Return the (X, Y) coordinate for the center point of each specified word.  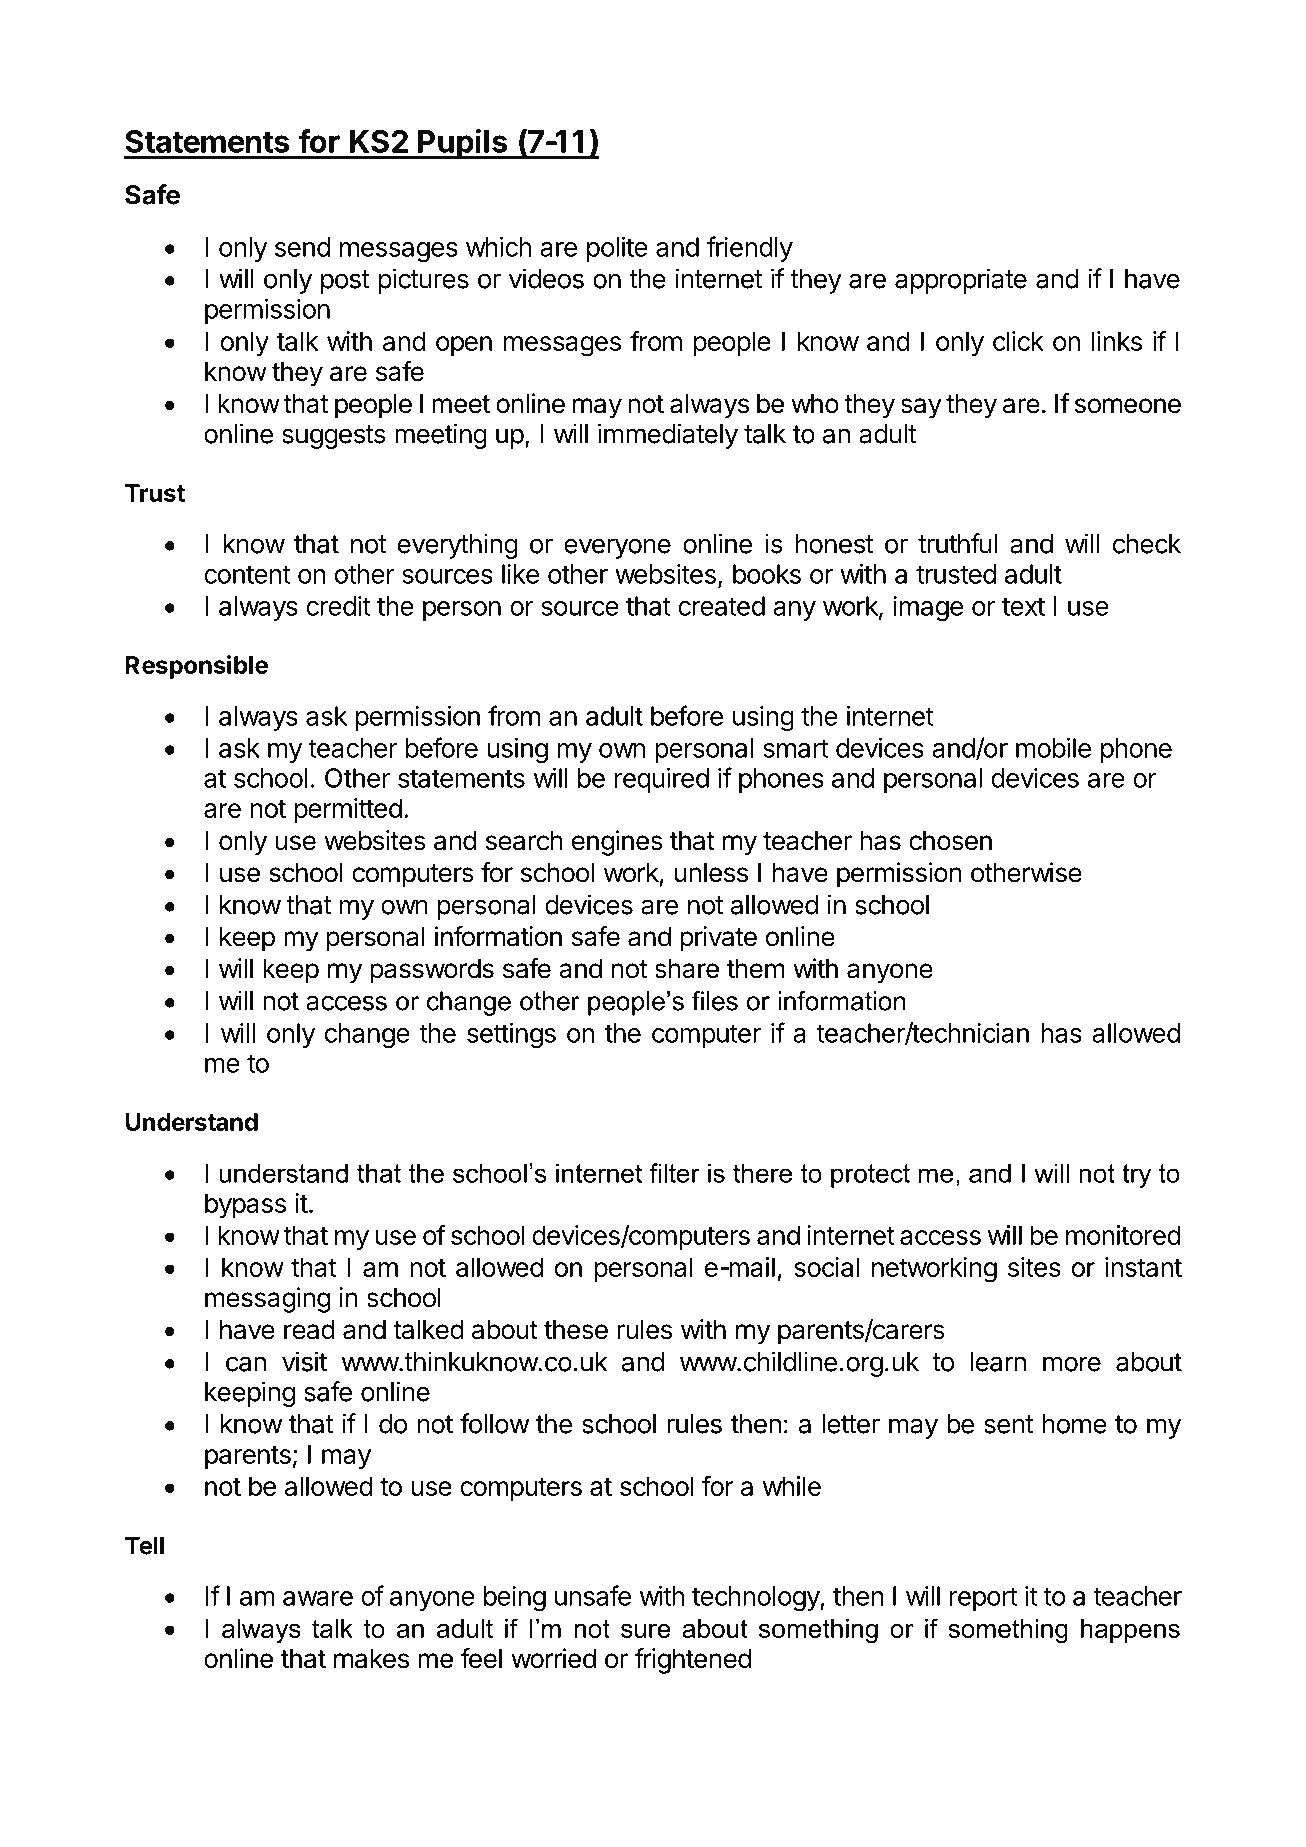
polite (617, 249)
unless (711, 873)
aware (318, 1598)
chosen (950, 841)
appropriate (961, 281)
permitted (348, 810)
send (302, 247)
